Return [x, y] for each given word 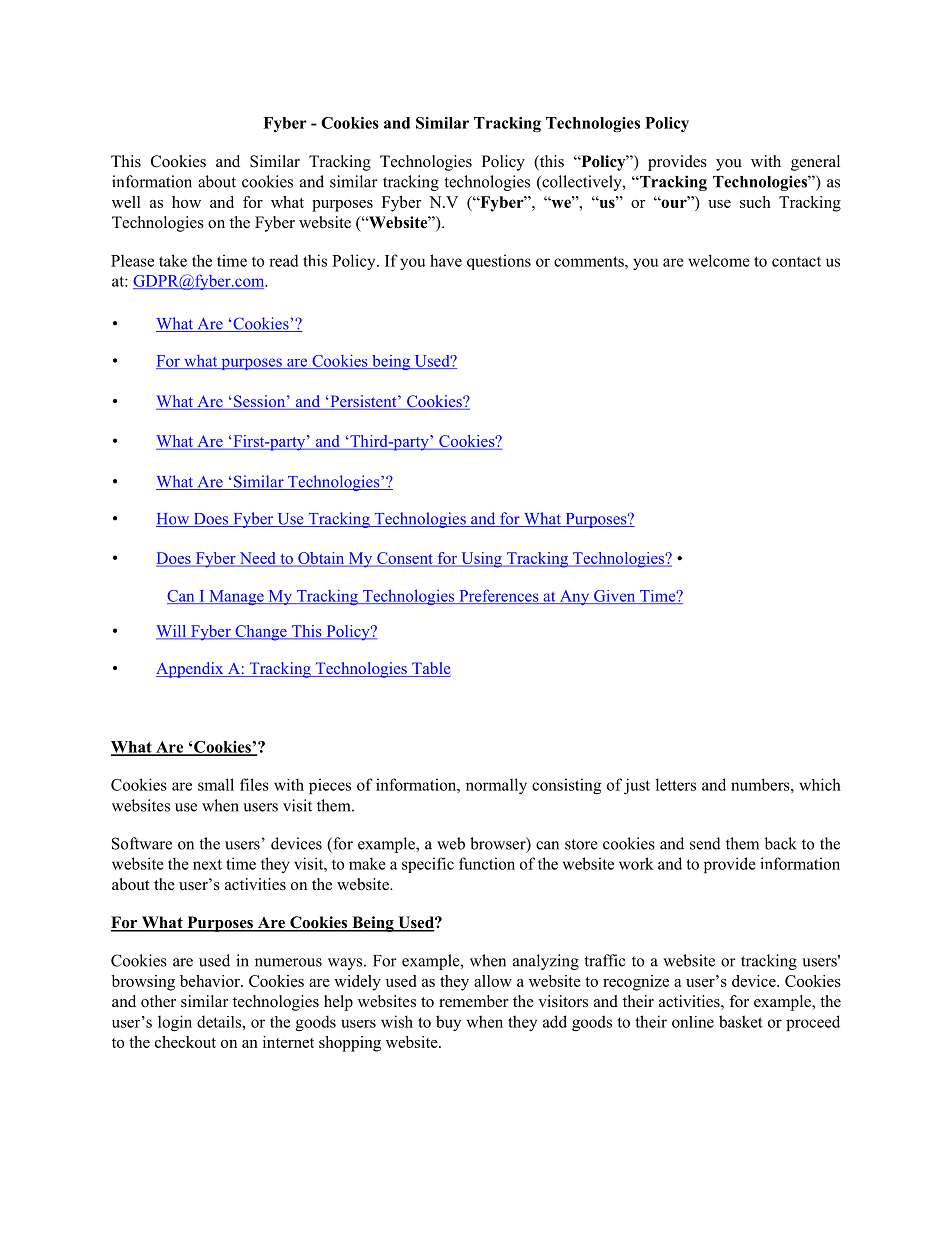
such [755, 202]
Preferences [499, 596]
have [446, 260]
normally [496, 786]
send [705, 843]
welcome [719, 260]
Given [615, 597]
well [126, 202]
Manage [236, 597]
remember [473, 1001]
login [175, 1023]
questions [499, 262]
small [216, 784]
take [173, 260]
